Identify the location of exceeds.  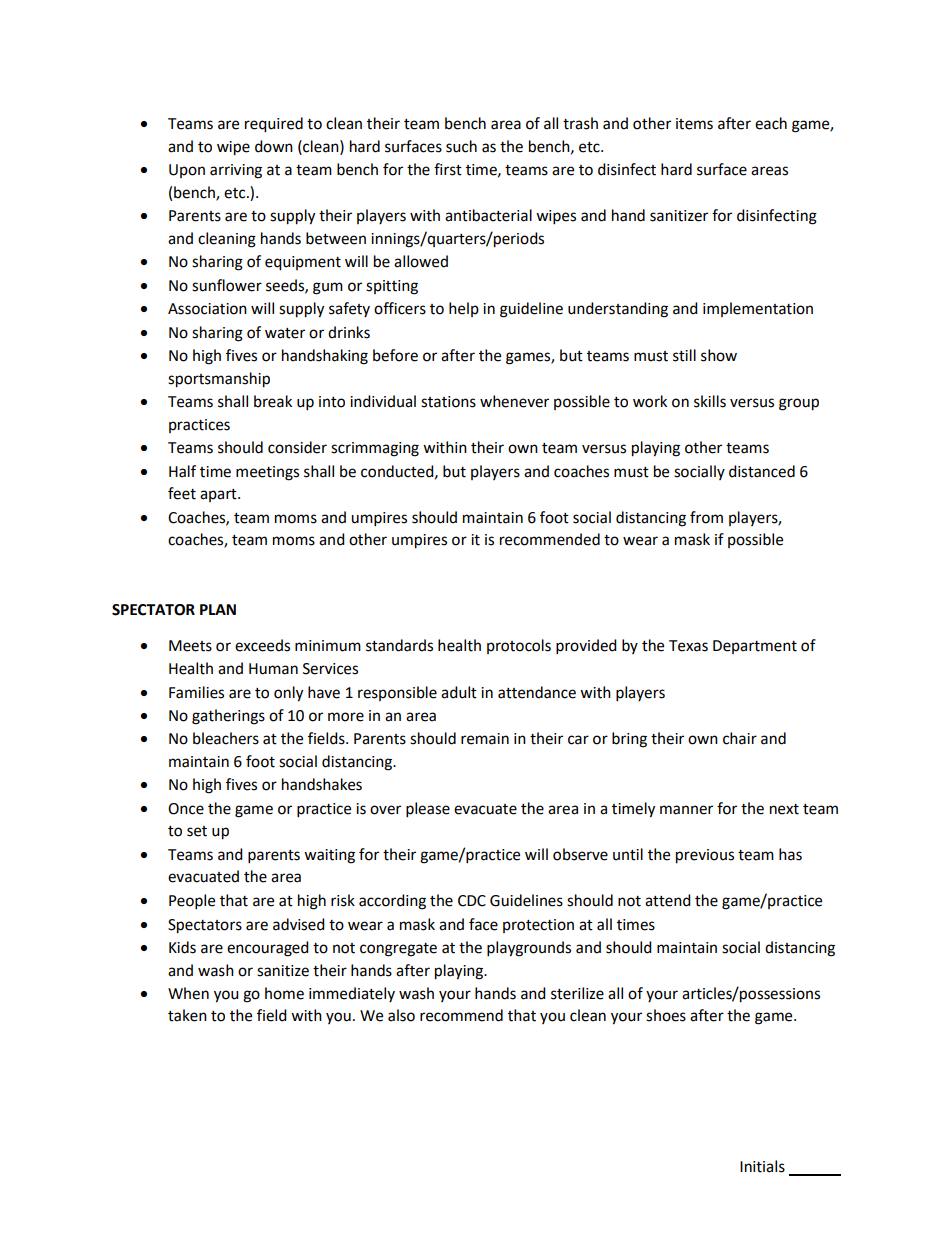
(262, 645).
